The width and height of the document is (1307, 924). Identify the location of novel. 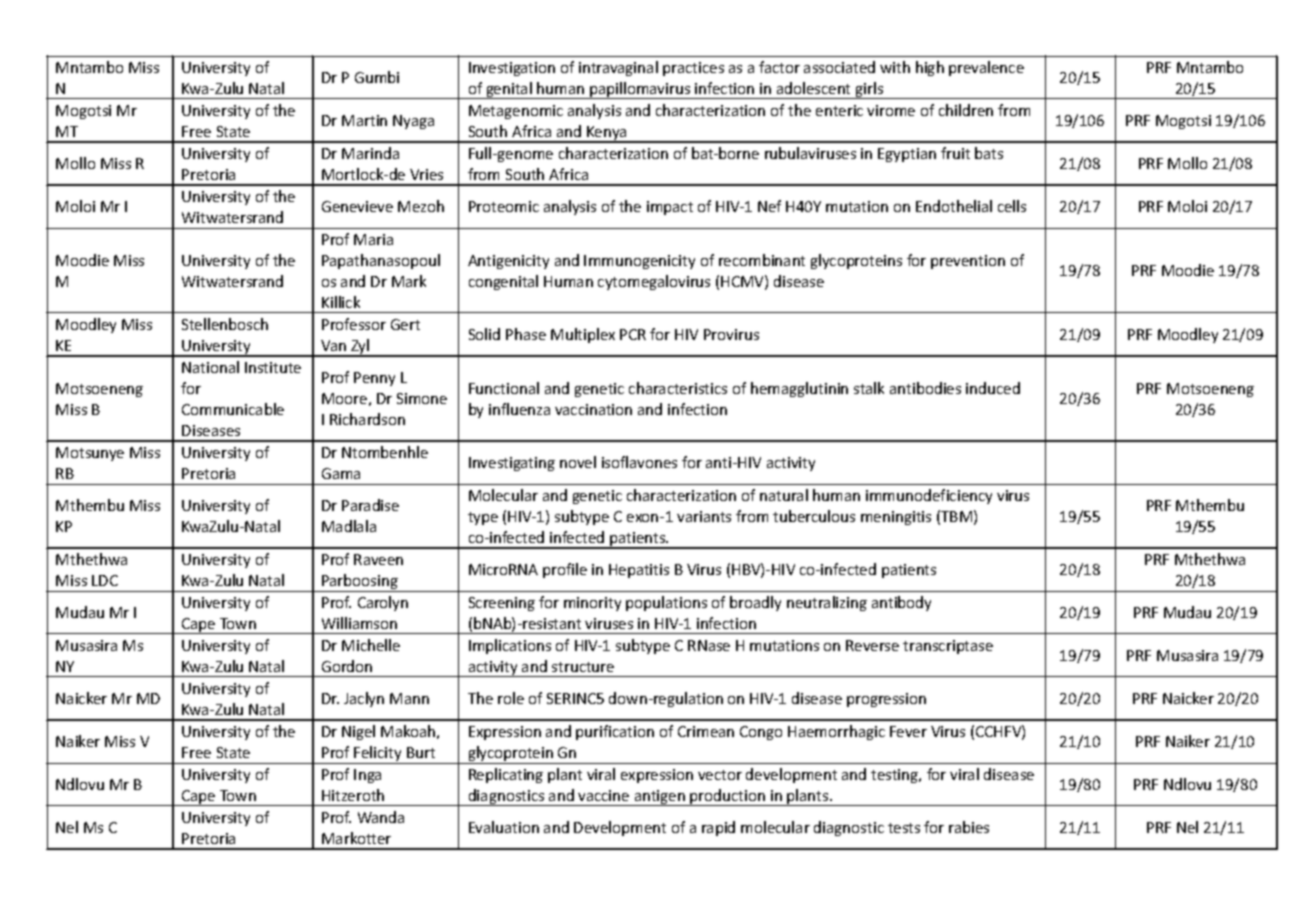
(578, 462).
